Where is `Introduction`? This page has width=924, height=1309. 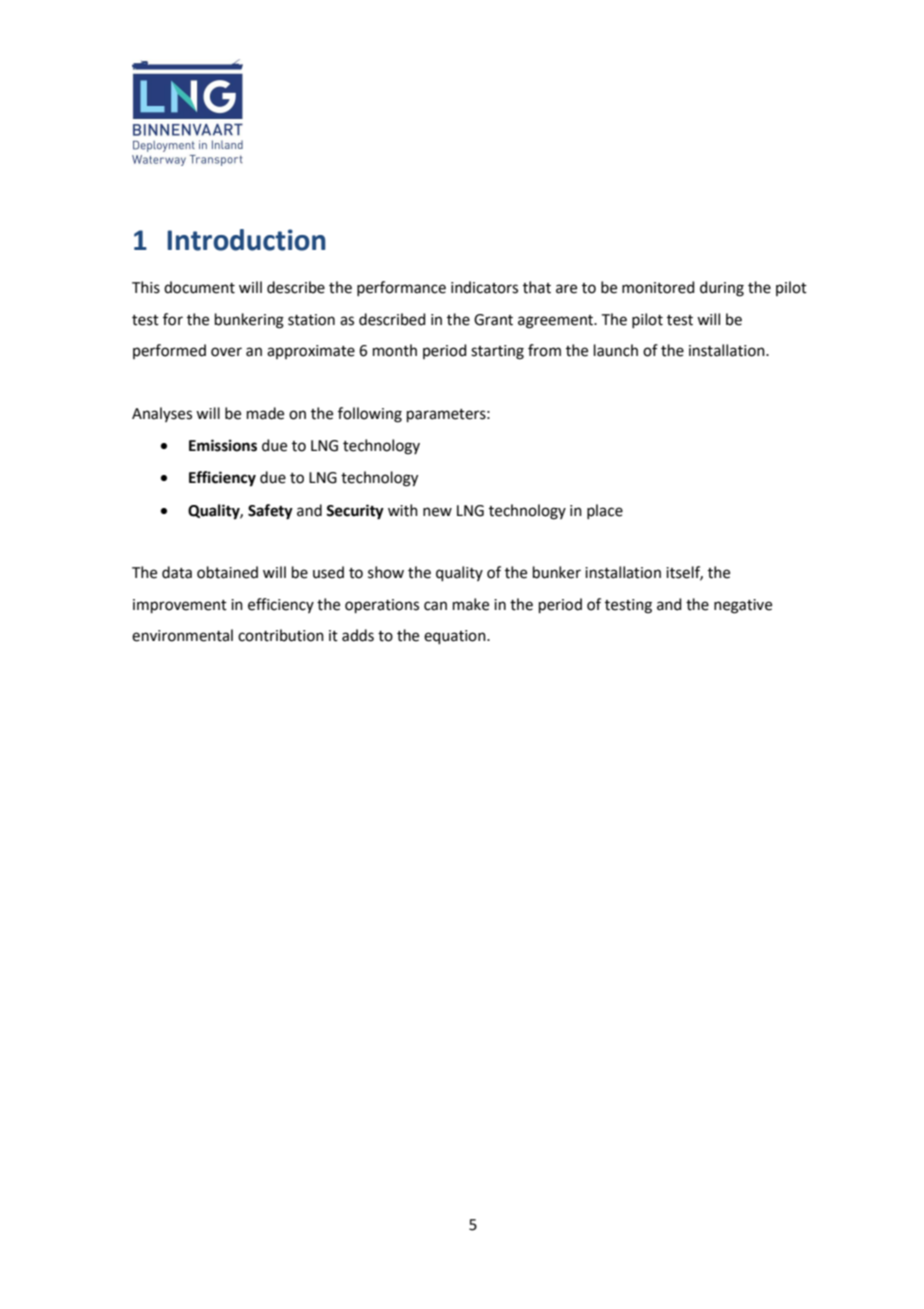 Introduction is located at coordinates (246, 240).
